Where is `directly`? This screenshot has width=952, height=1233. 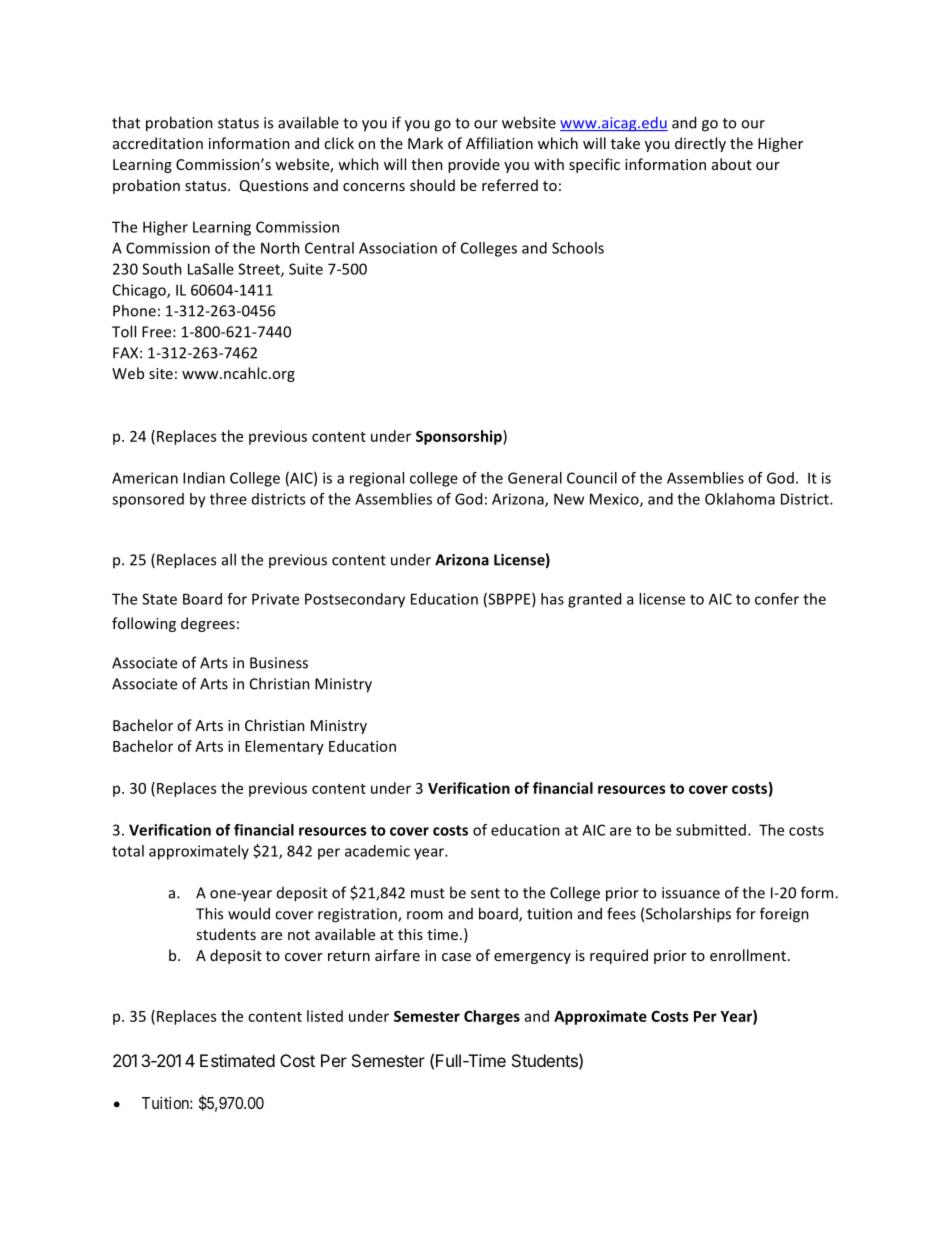 directly is located at coordinates (700, 144).
